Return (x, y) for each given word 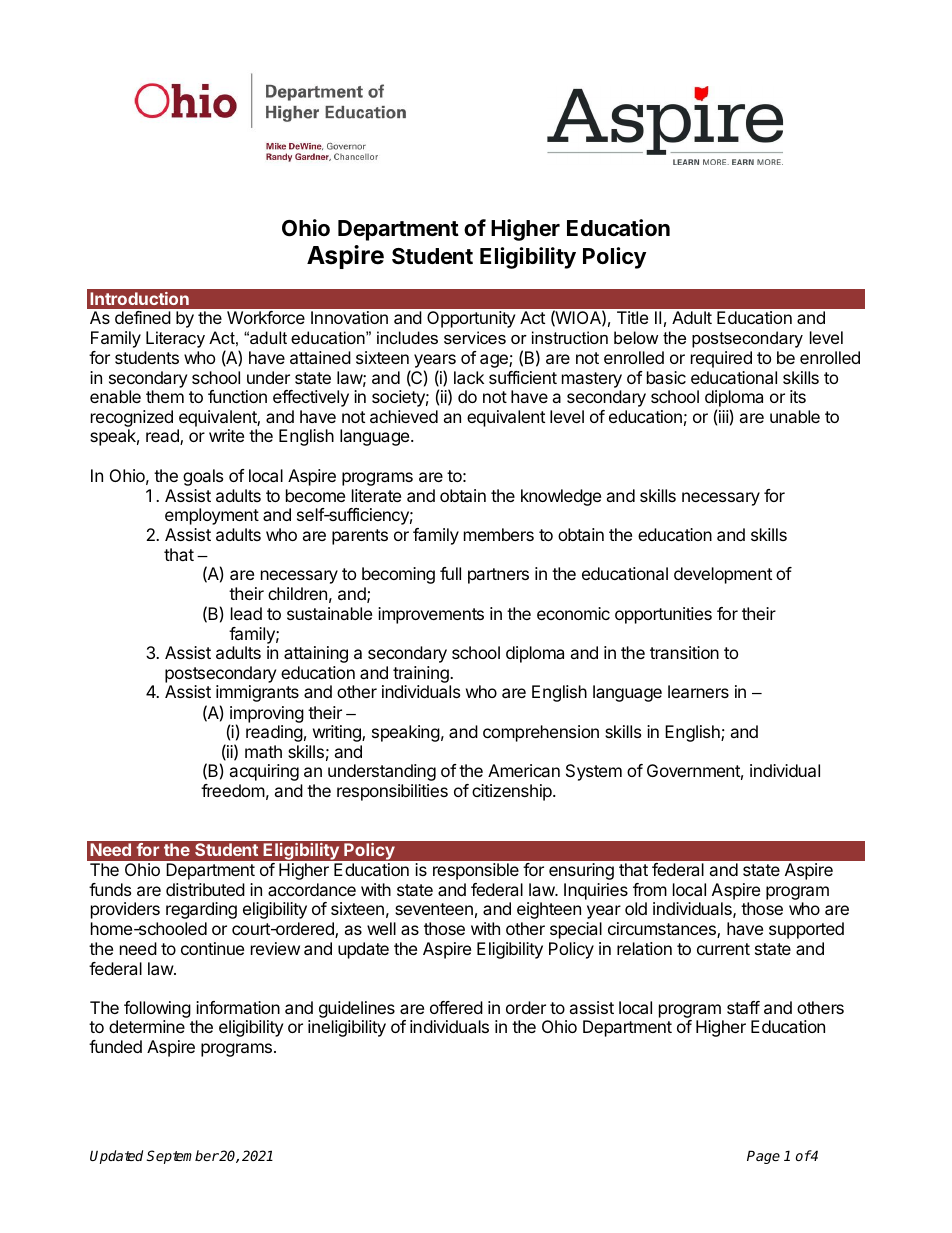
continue (212, 948)
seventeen (434, 909)
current (723, 949)
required (721, 359)
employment (212, 516)
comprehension (541, 733)
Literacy (175, 339)
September (183, 1157)
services (475, 337)
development (723, 575)
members (499, 534)
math (263, 751)
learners (698, 691)
